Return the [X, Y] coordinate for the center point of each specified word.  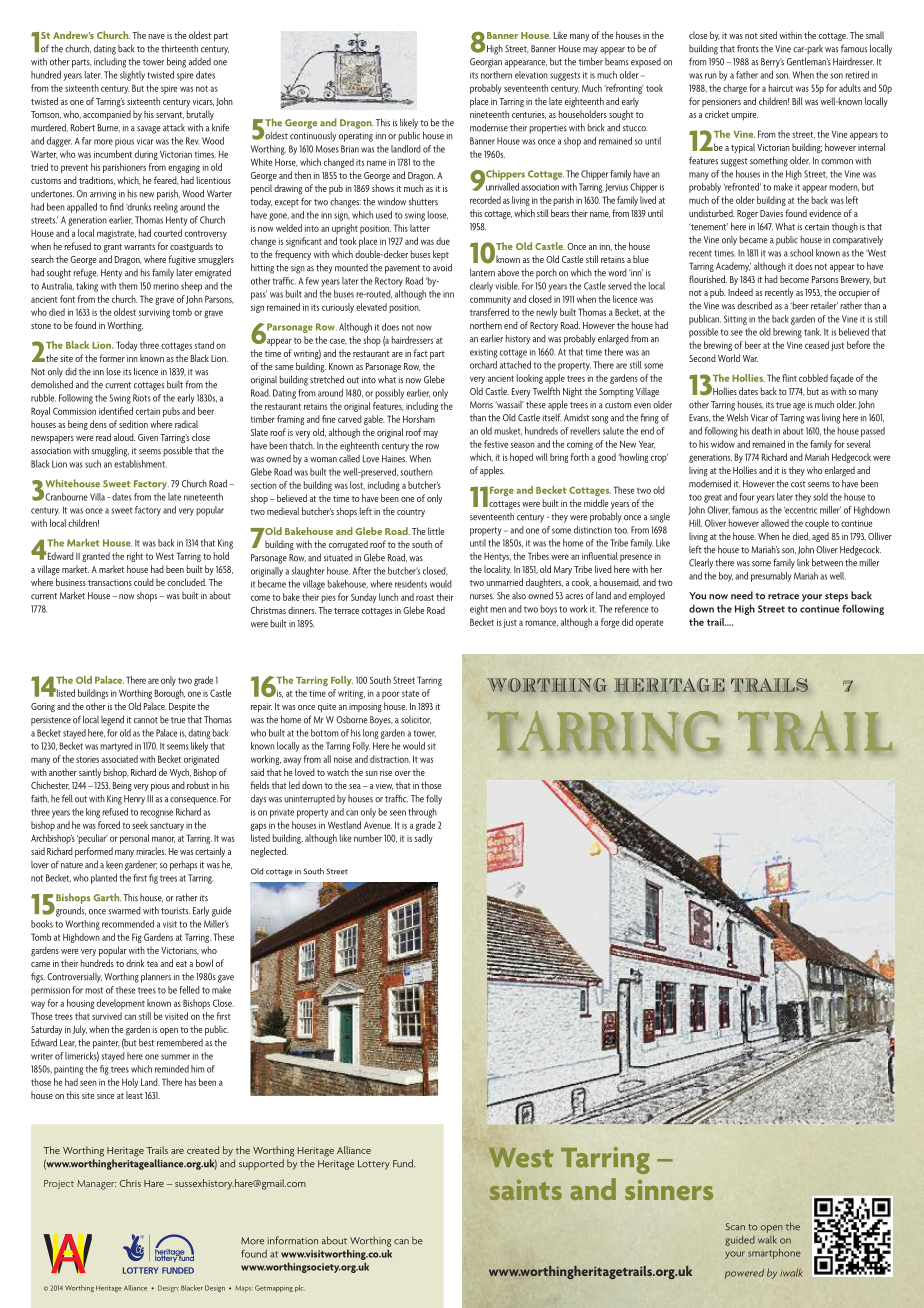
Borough [170, 694]
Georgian [486, 63]
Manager [96, 1185]
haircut [781, 88]
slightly [132, 76]
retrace [783, 596]
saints [526, 1190]
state [411, 693]
